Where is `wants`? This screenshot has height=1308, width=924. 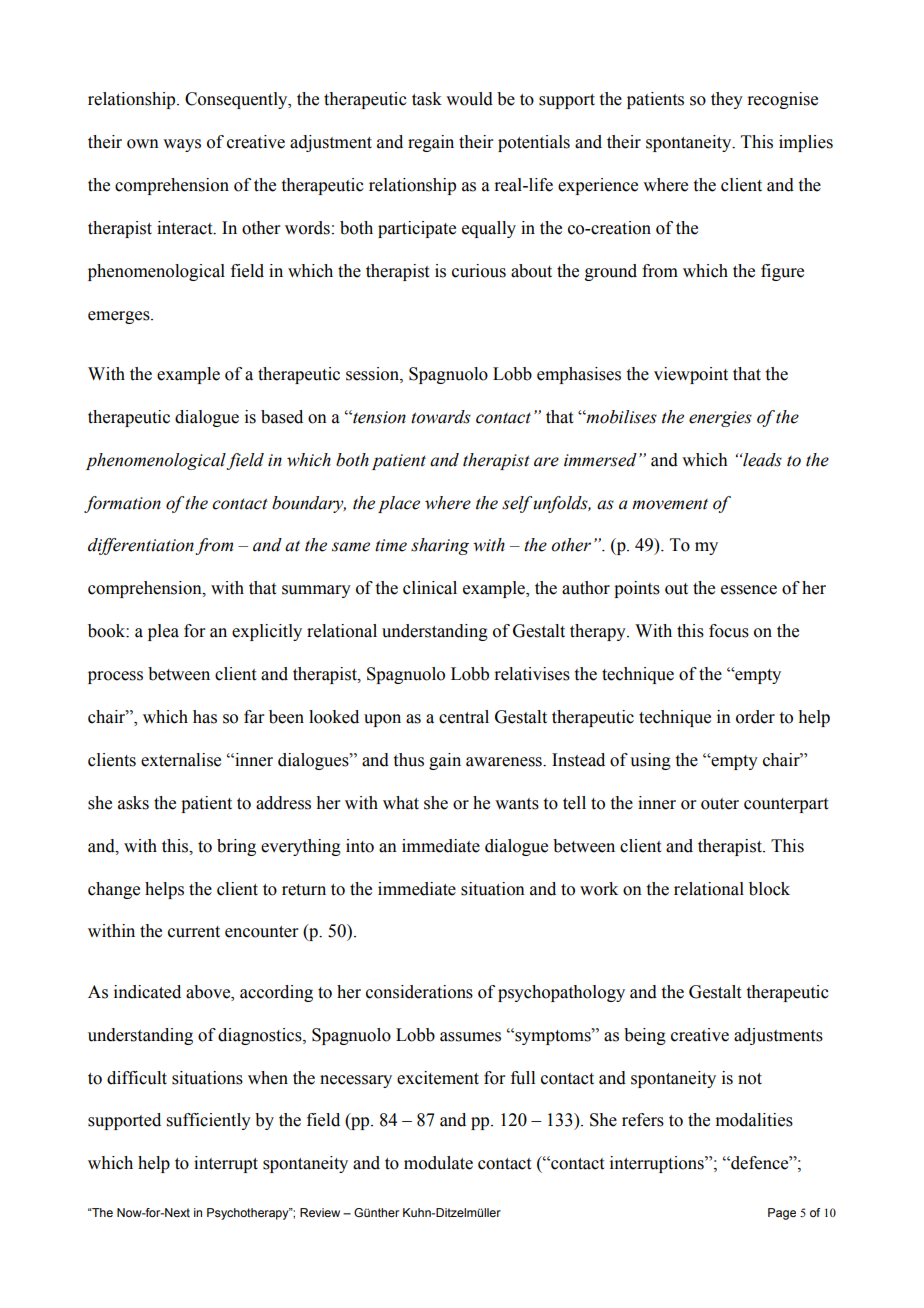 wants is located at coordinates (517, 804).
